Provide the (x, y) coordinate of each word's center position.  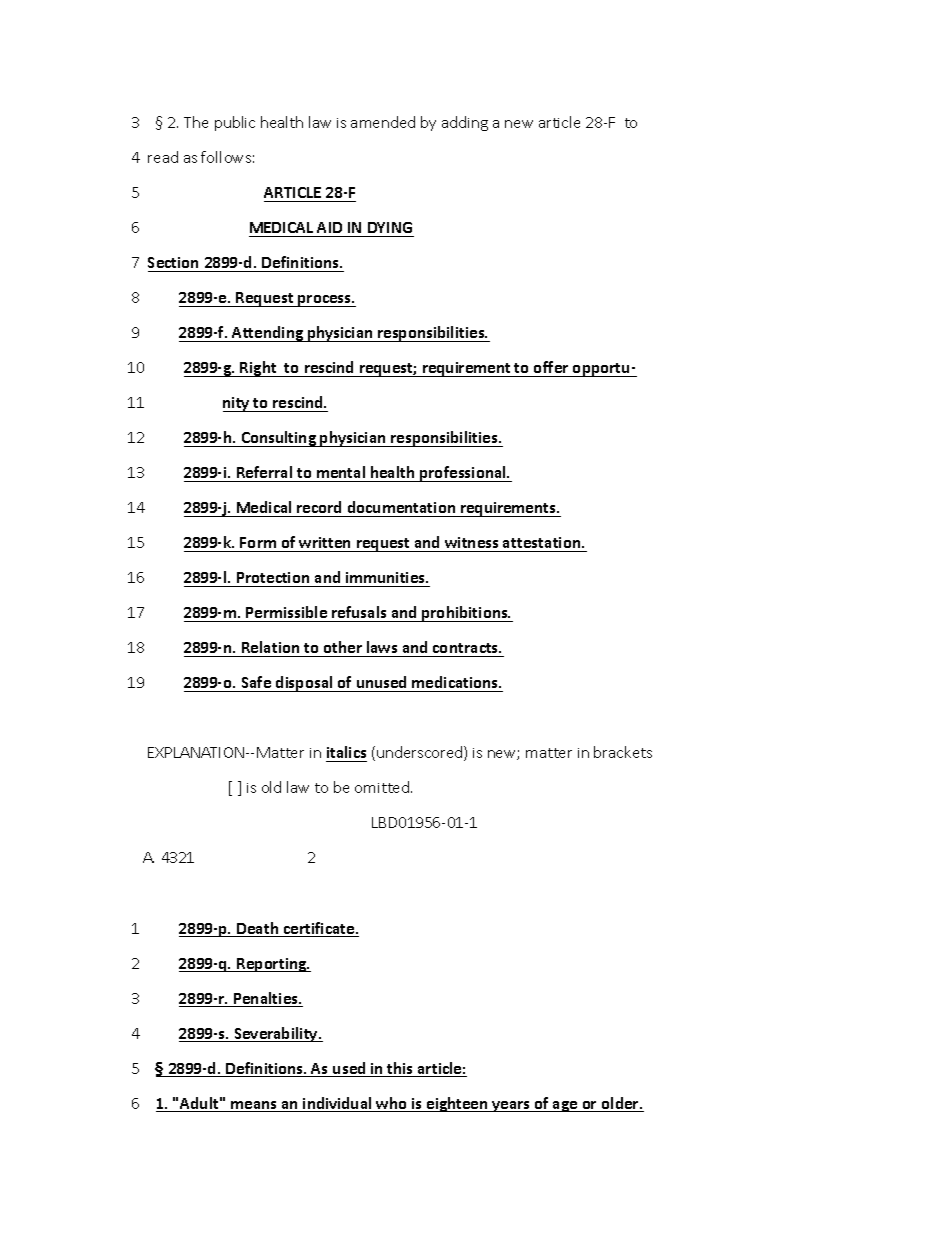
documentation (401, 509)
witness (472, 544)
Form (259, 544)
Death (258, 929)
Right (259, 369)
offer (551, 367)
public (235, 123)
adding (465, 123)
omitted (383, 787)
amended (383, 122)
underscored (421, 753)
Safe (256, 682)
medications (456, 682)
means (254, 1106)
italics (346, 752)
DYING (390, 227)
